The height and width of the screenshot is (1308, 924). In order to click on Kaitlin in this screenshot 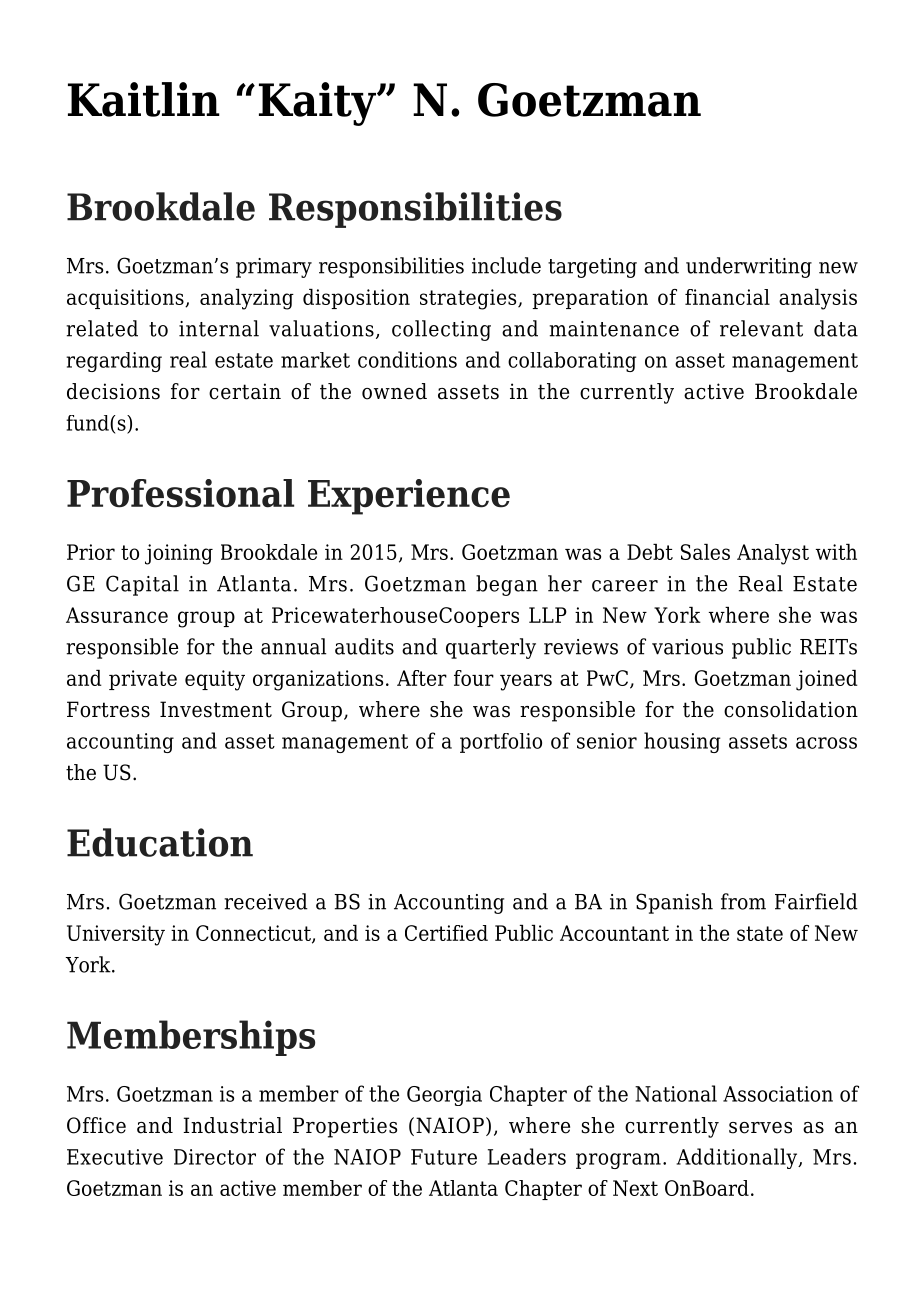, I will do `click(144, 99)`.
